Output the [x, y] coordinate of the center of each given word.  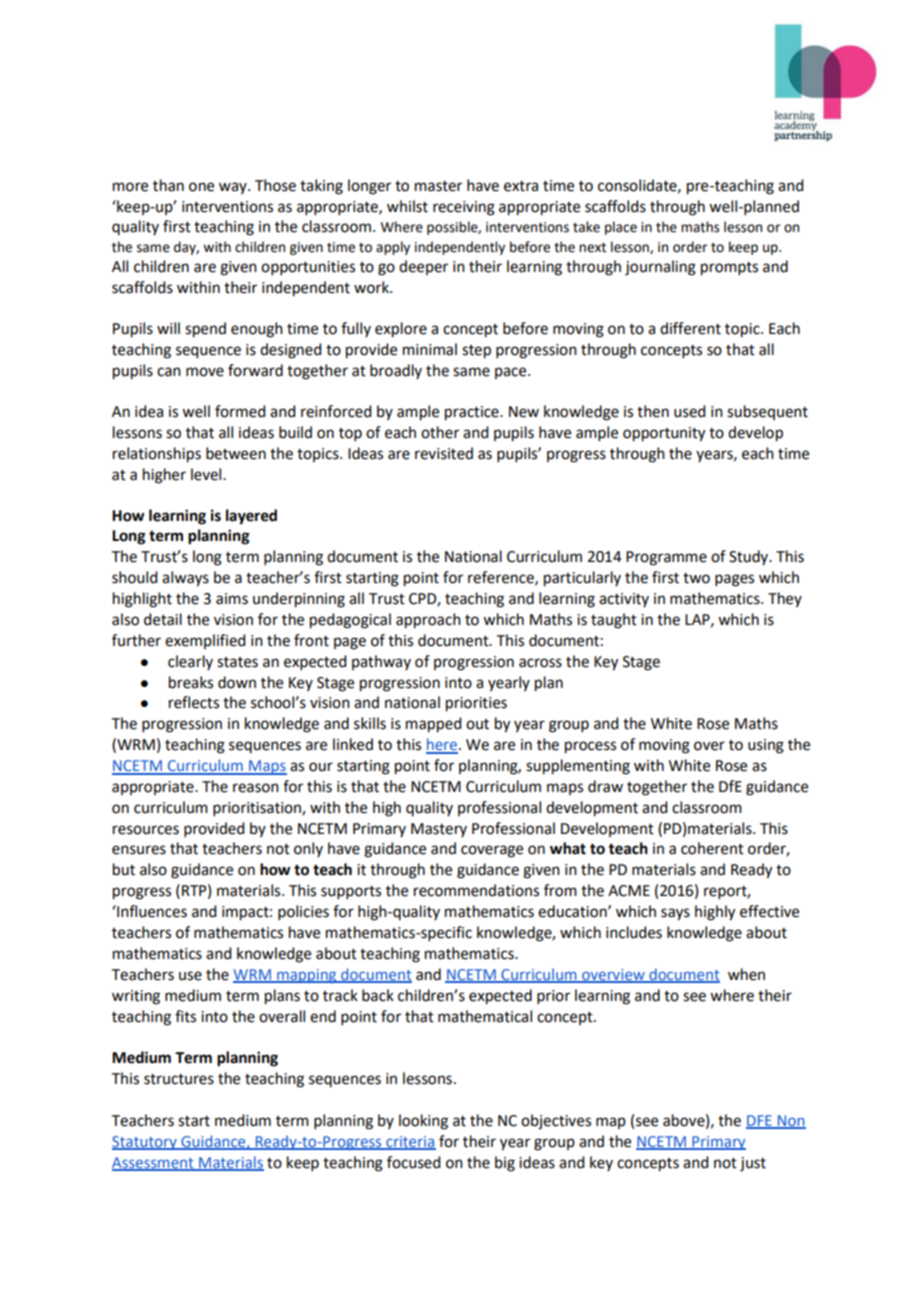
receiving [464, 208]
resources [146, 830]
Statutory [145, 1143]
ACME [629, 891]
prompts [729, 269]
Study [750, 557]
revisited [444, 453]
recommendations [476, 890]
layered [251, 517]
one [201, 187]
